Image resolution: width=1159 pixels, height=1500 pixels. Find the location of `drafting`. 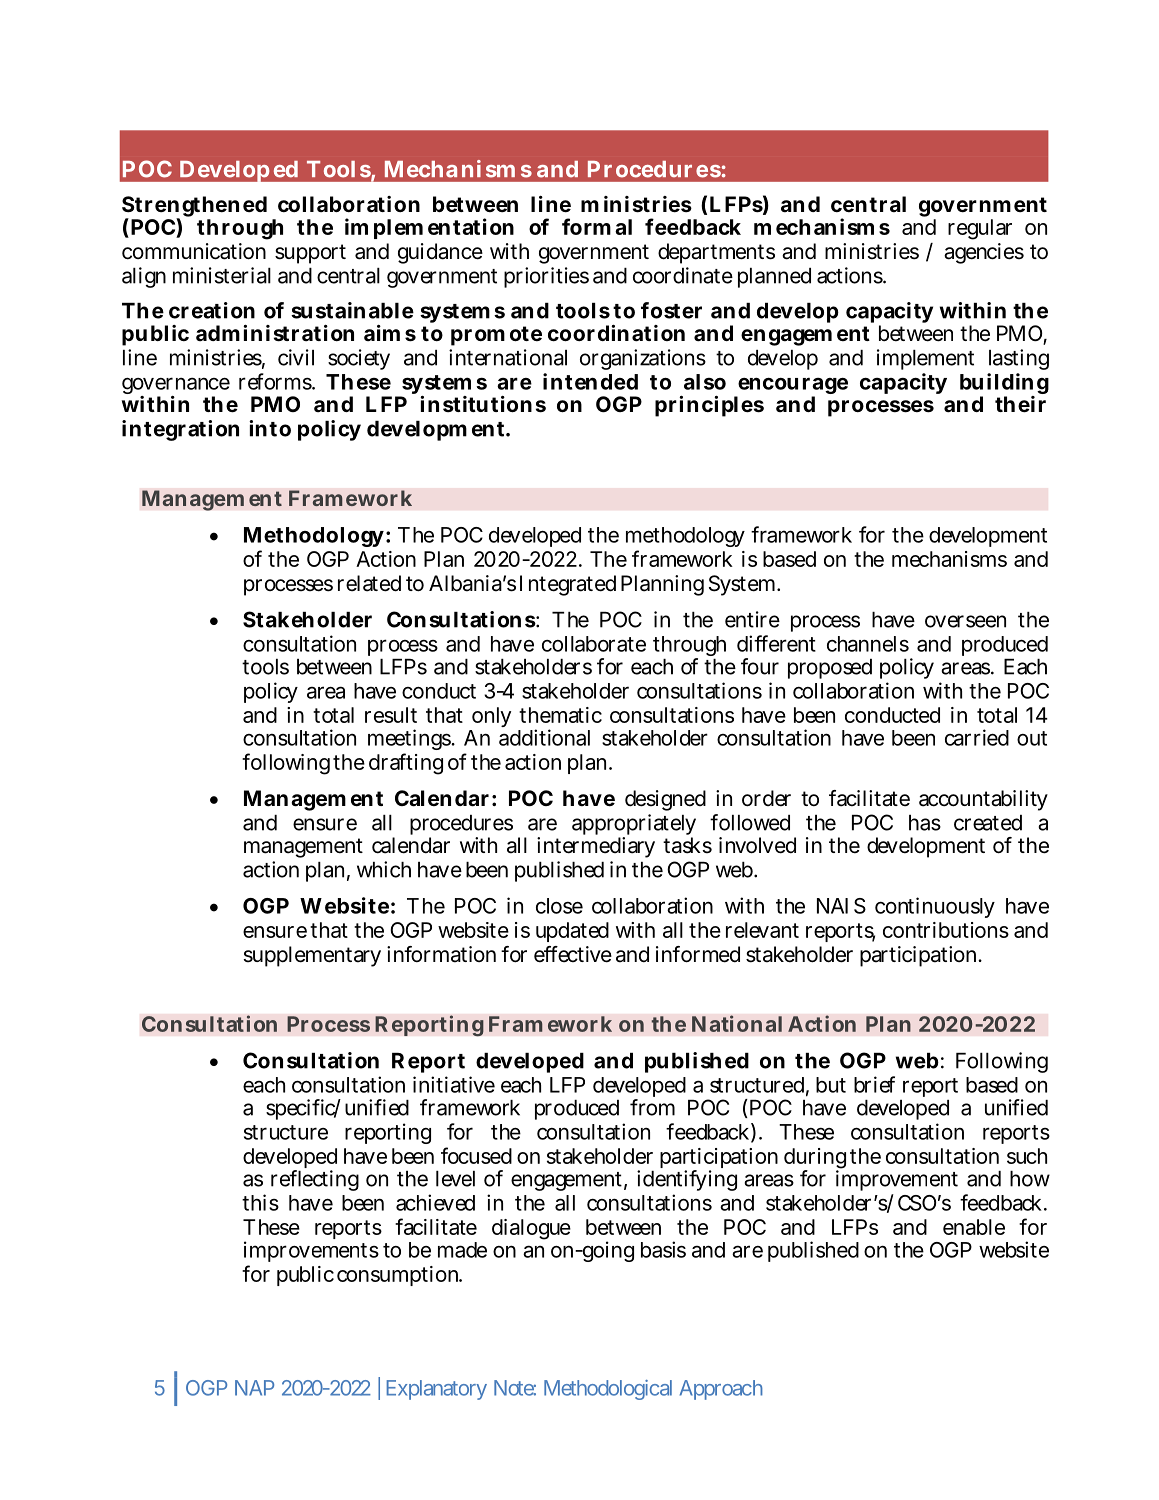

drafting is located at coordinates (406, 764).
